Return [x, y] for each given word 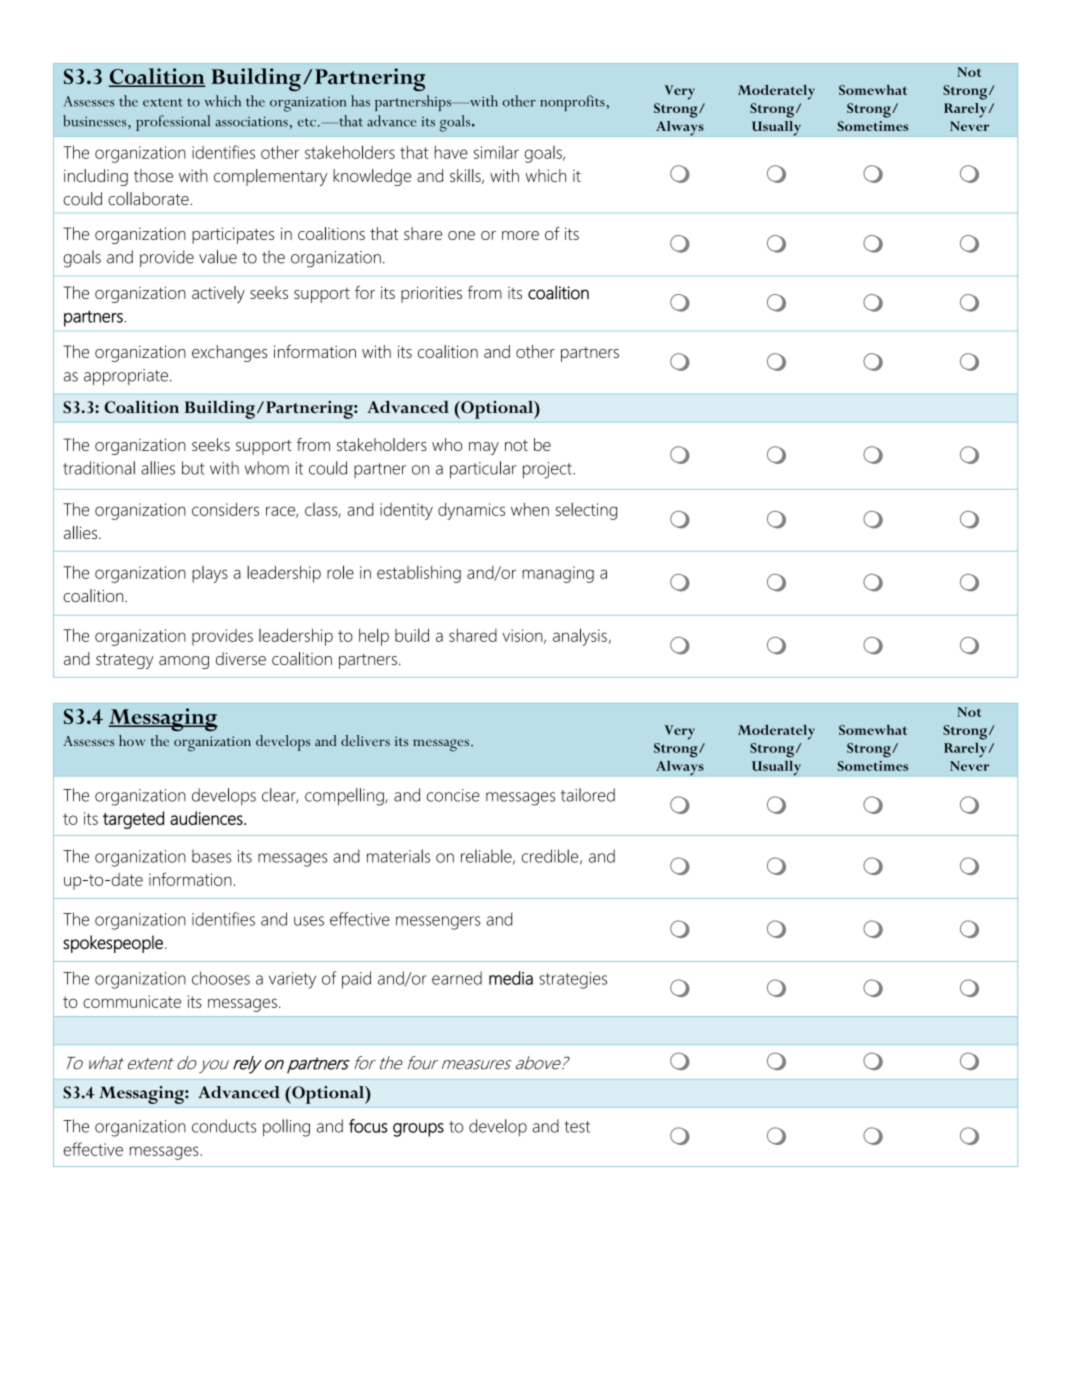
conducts [224, 1126]
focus [368, 1126]
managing [558, 574]
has [360, 101]
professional [173, 123]
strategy [125, 661]
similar [496, 152]
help [374, 637]
